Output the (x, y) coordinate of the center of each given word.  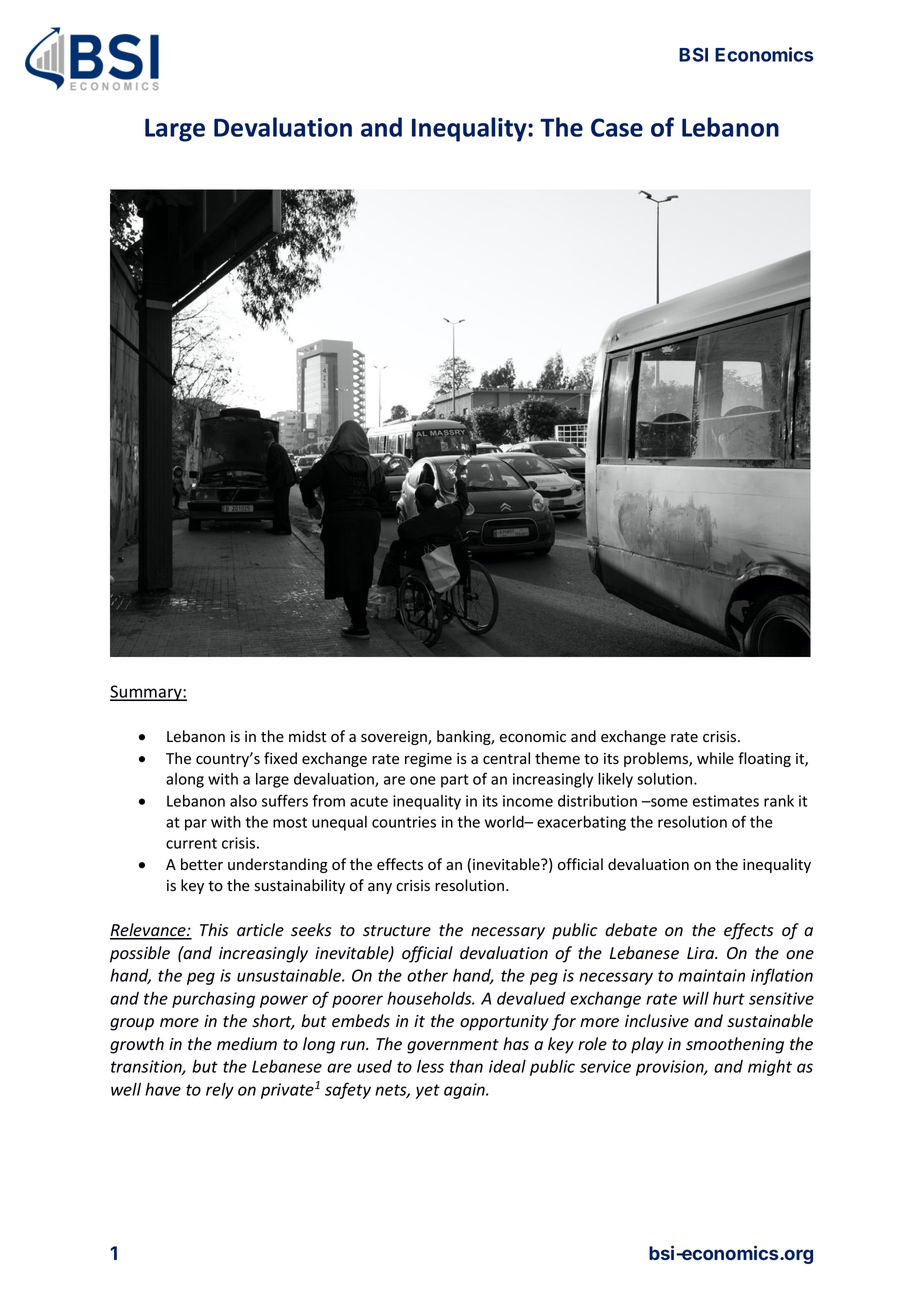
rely (220, 1091)
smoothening (735, 1045)
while (715, 758)
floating (764, 759)
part (455, 781)
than (466, 1066)
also (243, 801)
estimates (726, 801)
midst (307, 736)
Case (617, 127)
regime (428, 760)
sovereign (395, 738)
